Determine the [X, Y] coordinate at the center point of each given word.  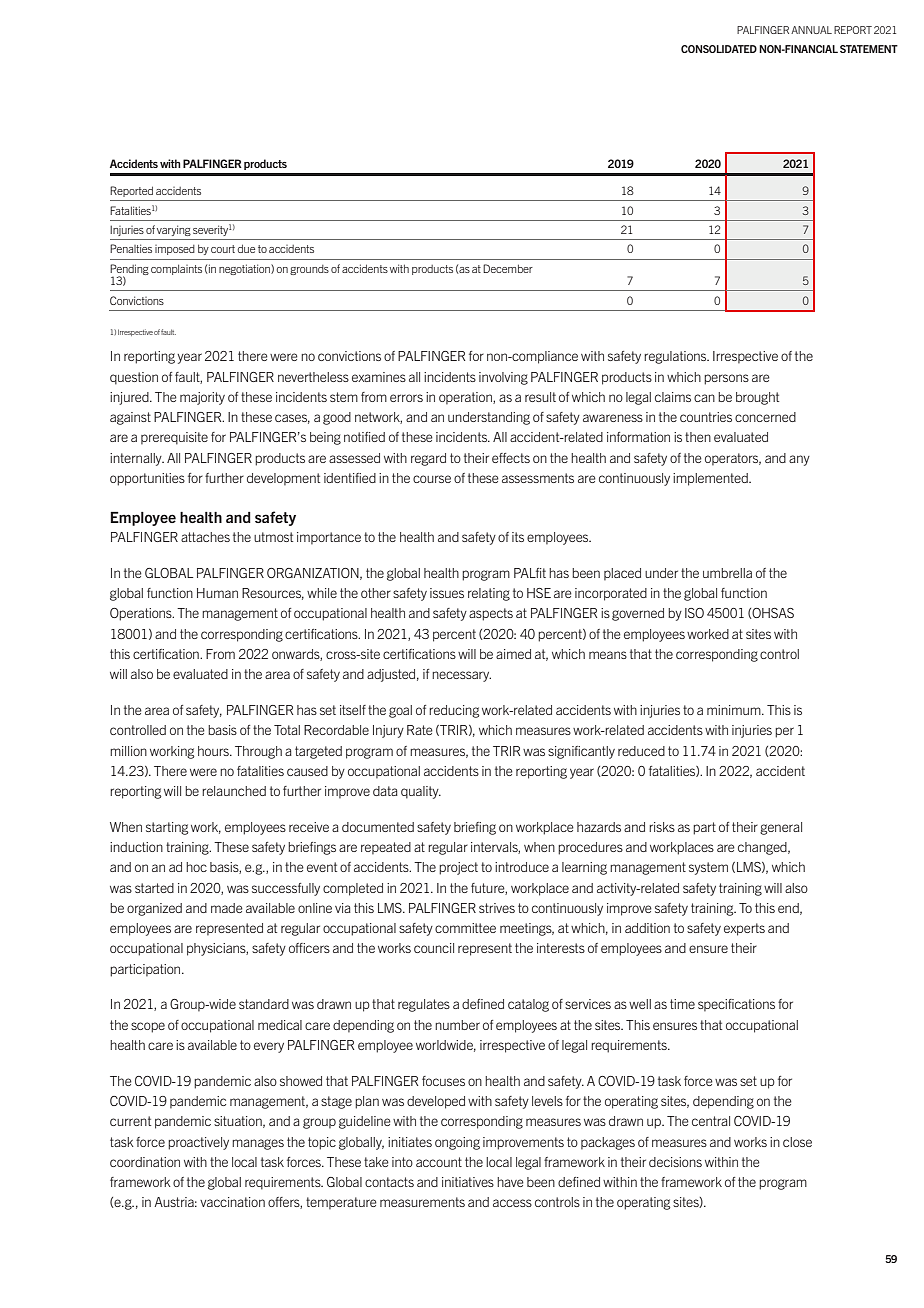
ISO [694, 613]
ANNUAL [811, 30]
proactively [198, 1143]
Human [217, 593]
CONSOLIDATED [719, 49]
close [797, 1142]
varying [174, 230]
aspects [491, 614]
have [510, 1182]
